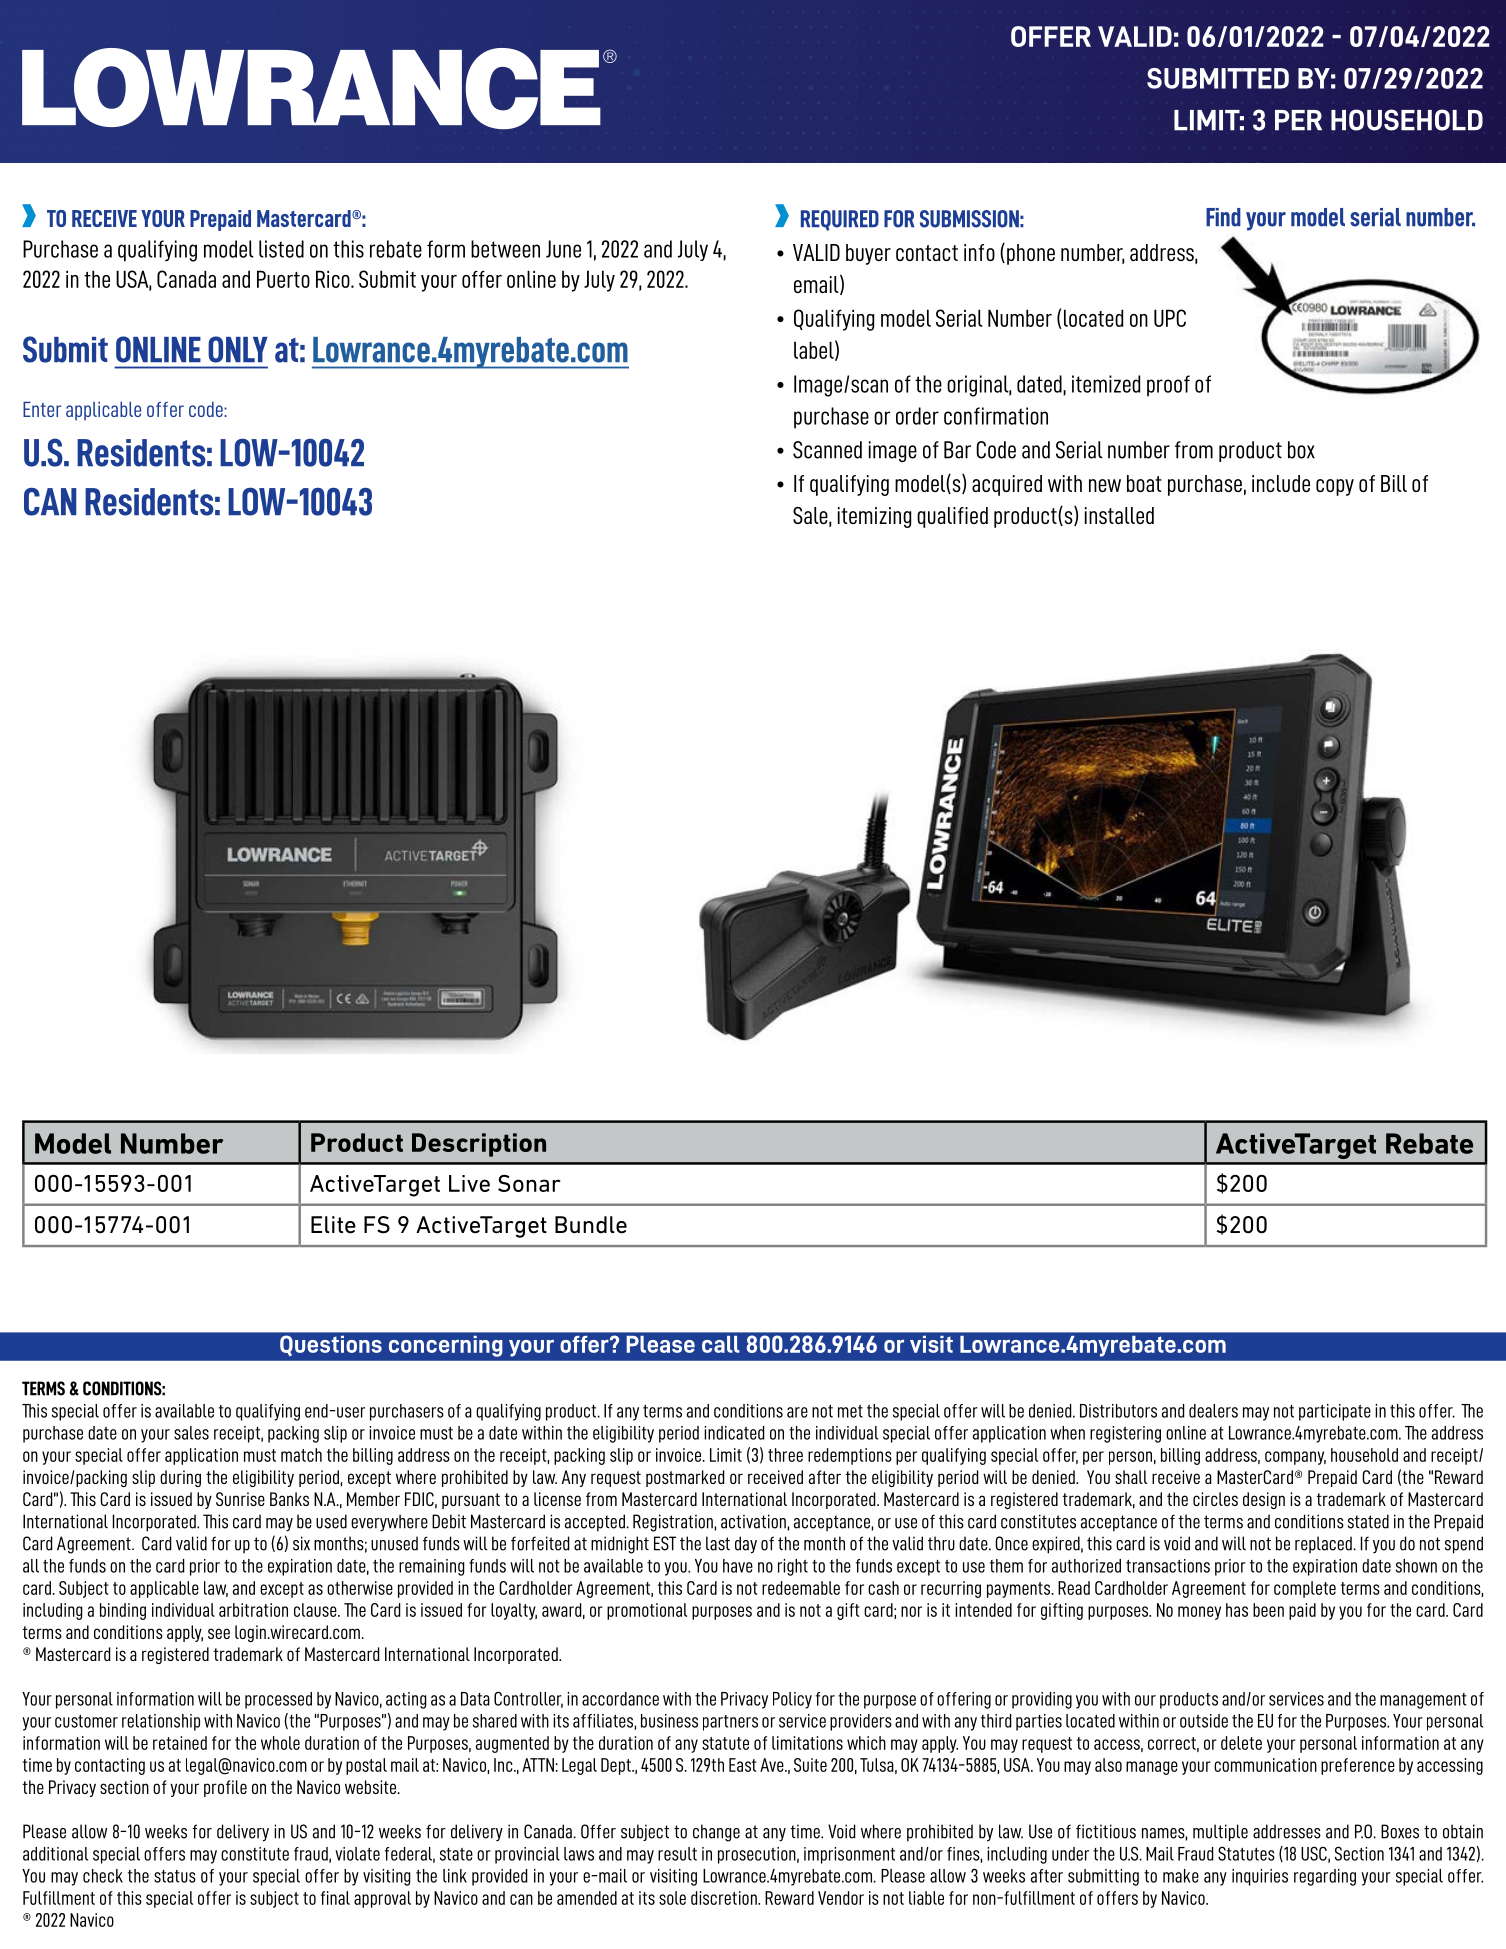 The image size is (1506, 1949). Describe the element at coordinates (479, 1145) in the screenshot. I see `Description` at that location.
